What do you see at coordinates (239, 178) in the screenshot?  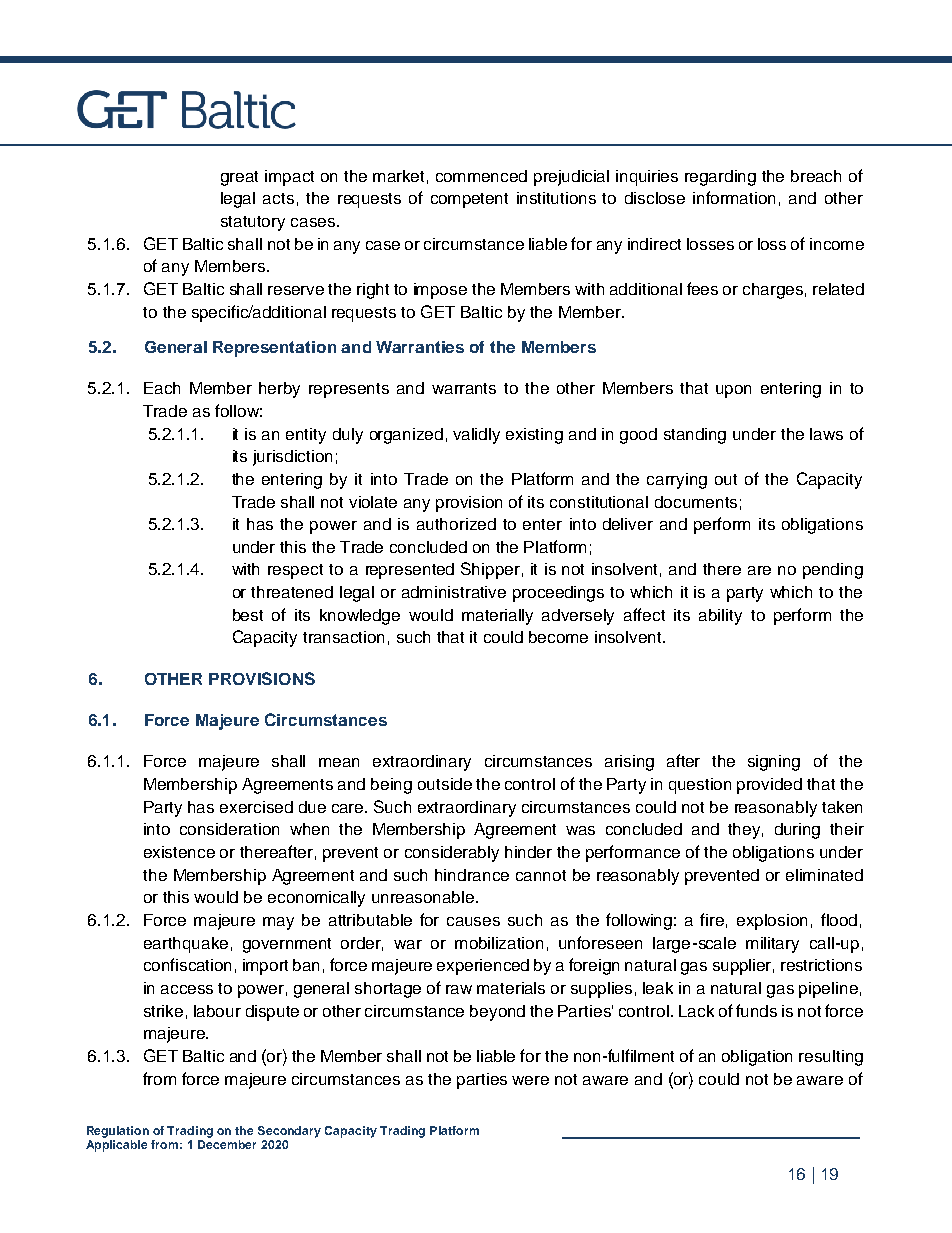 I see `great` at bounding box center [239, 178].
